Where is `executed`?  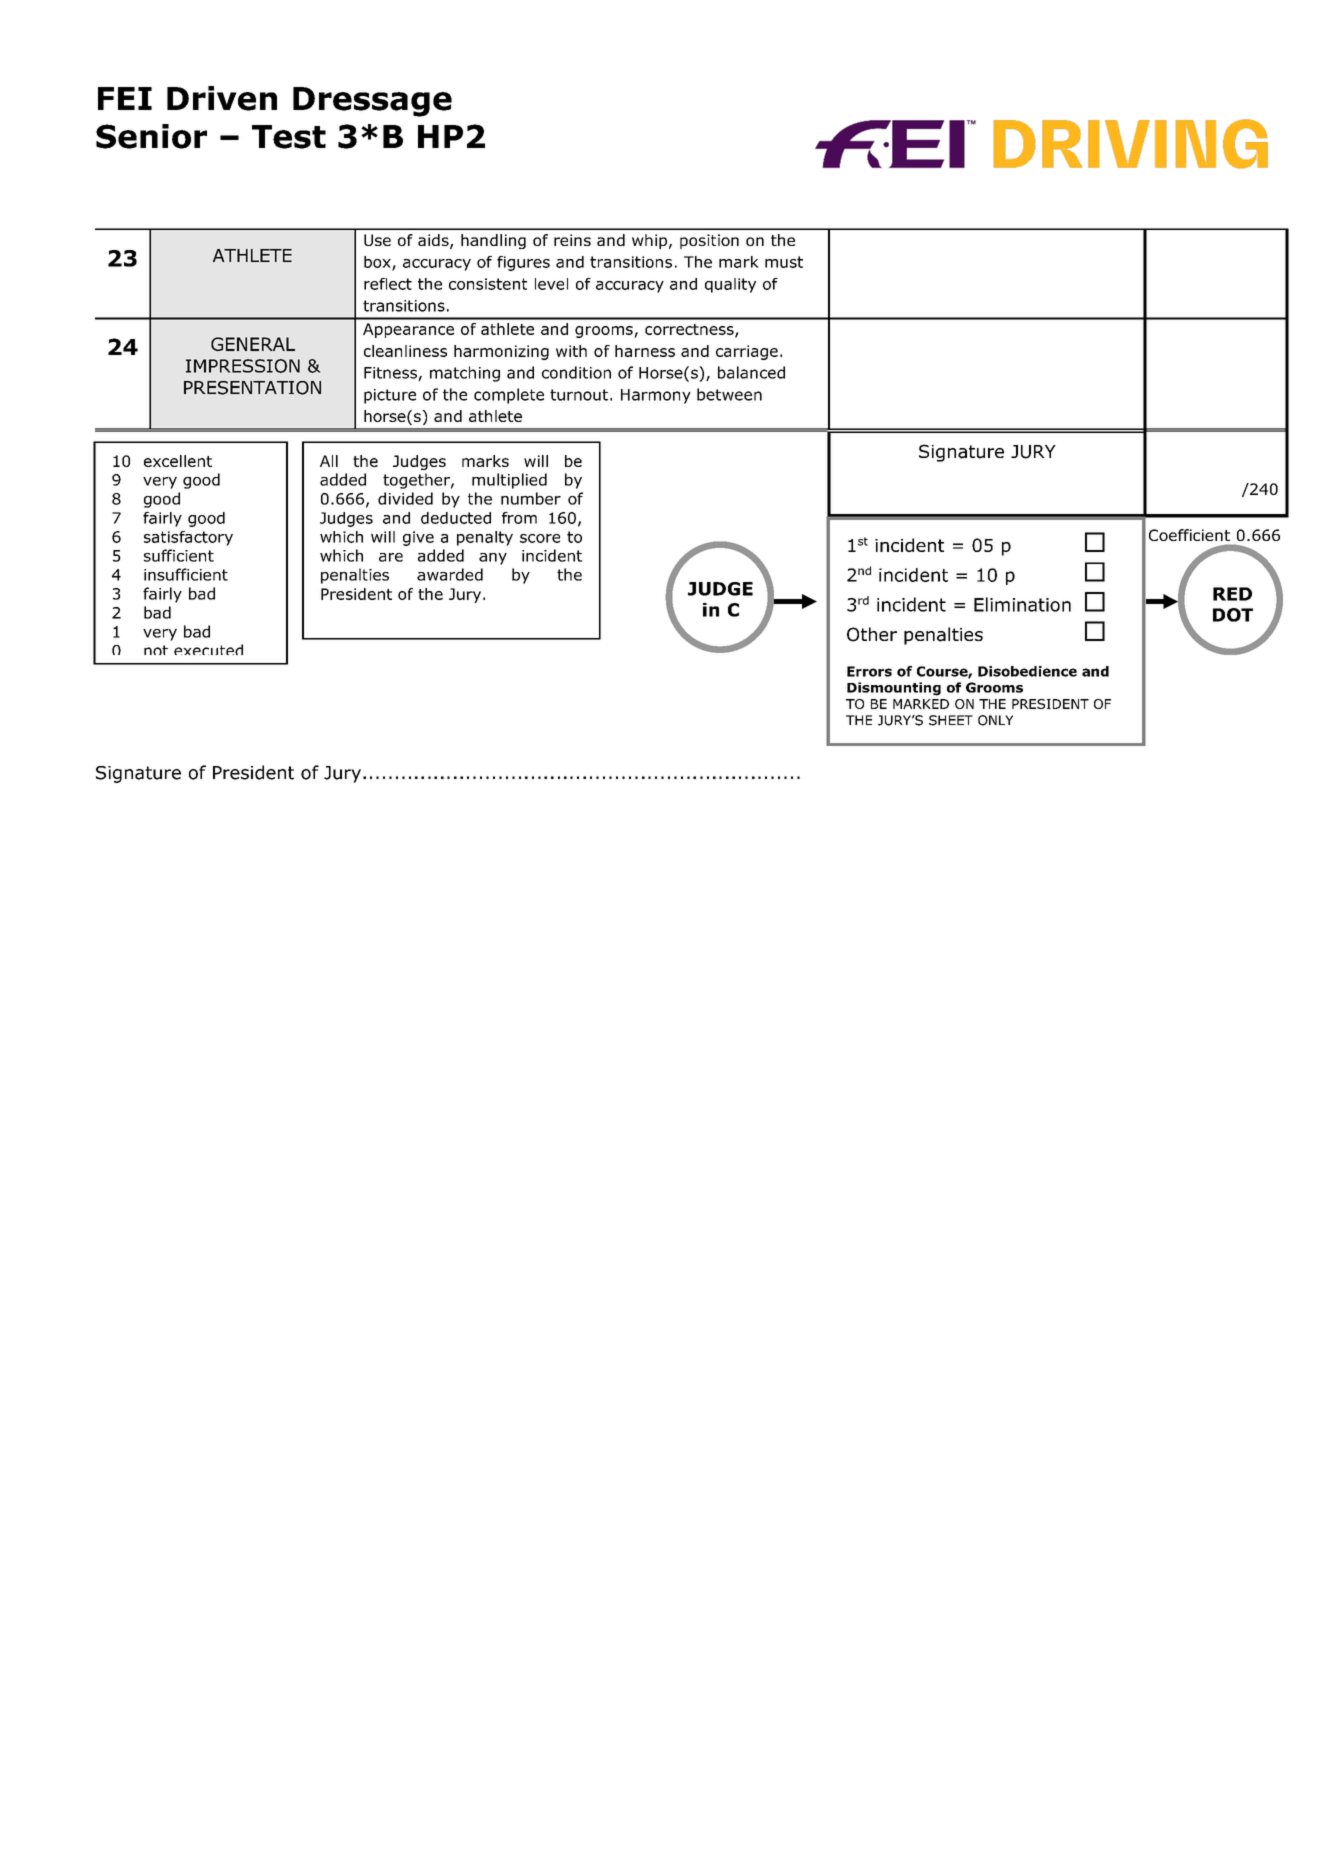
executed is located at coordinates (208, 649).
